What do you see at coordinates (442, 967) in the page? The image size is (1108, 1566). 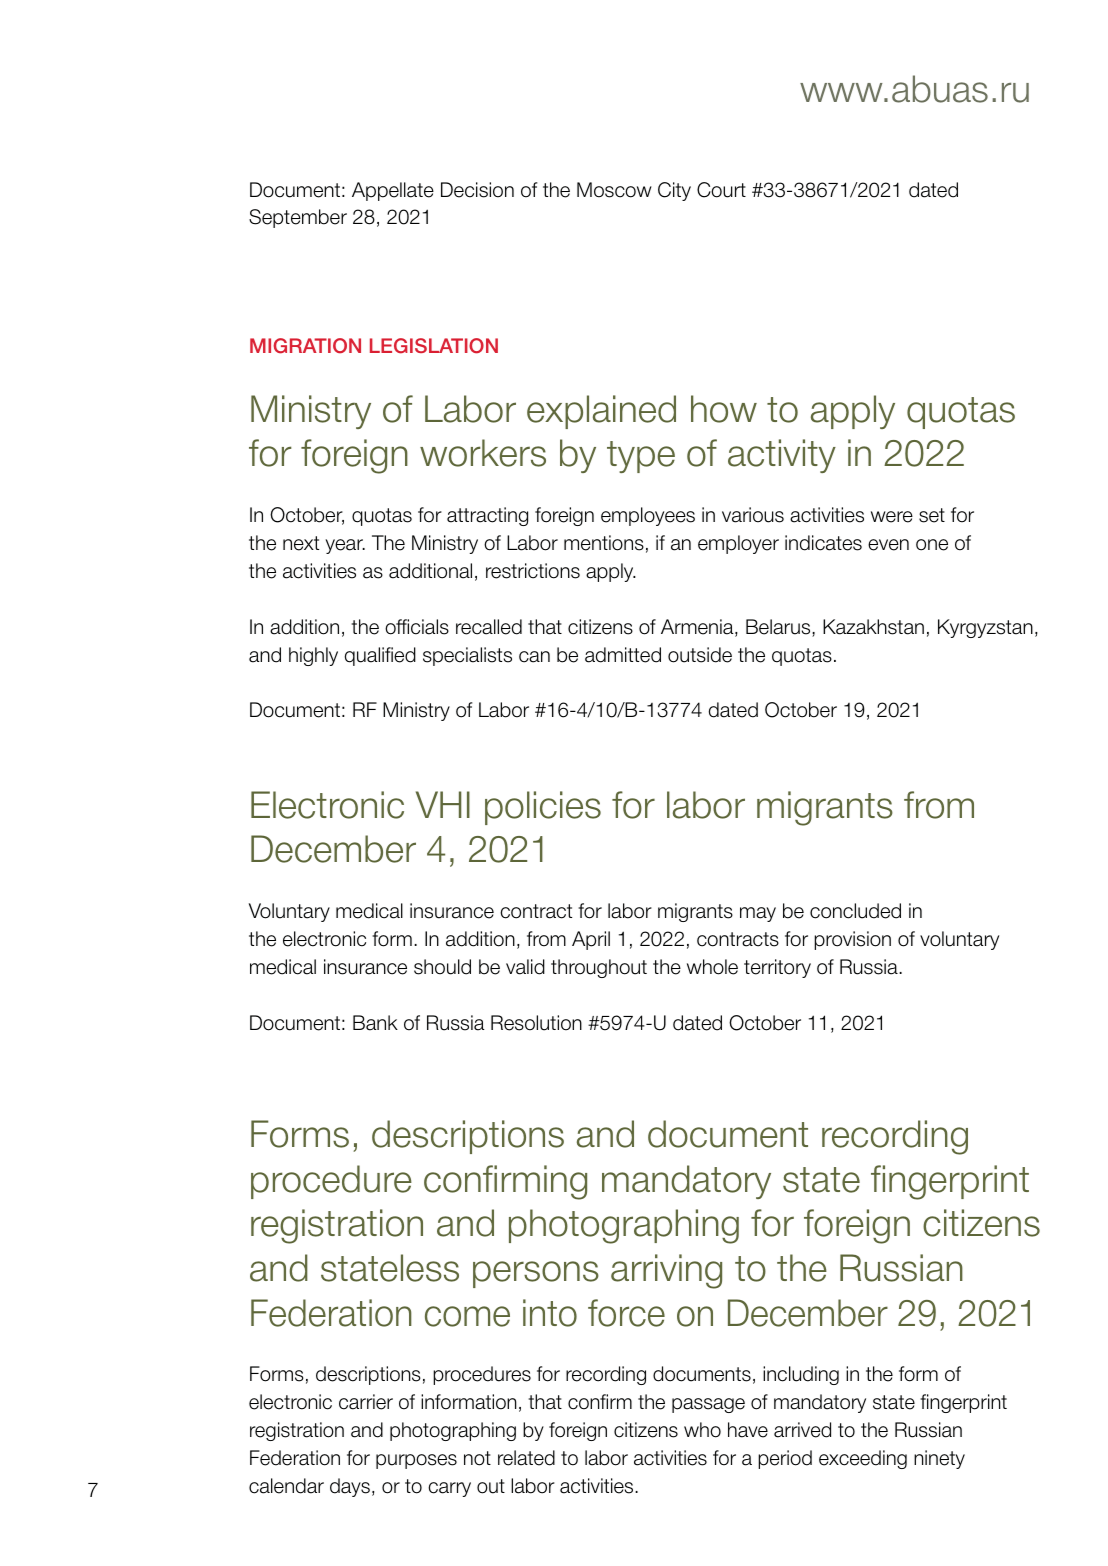 I see `should` at bounding box center [442, 967].
